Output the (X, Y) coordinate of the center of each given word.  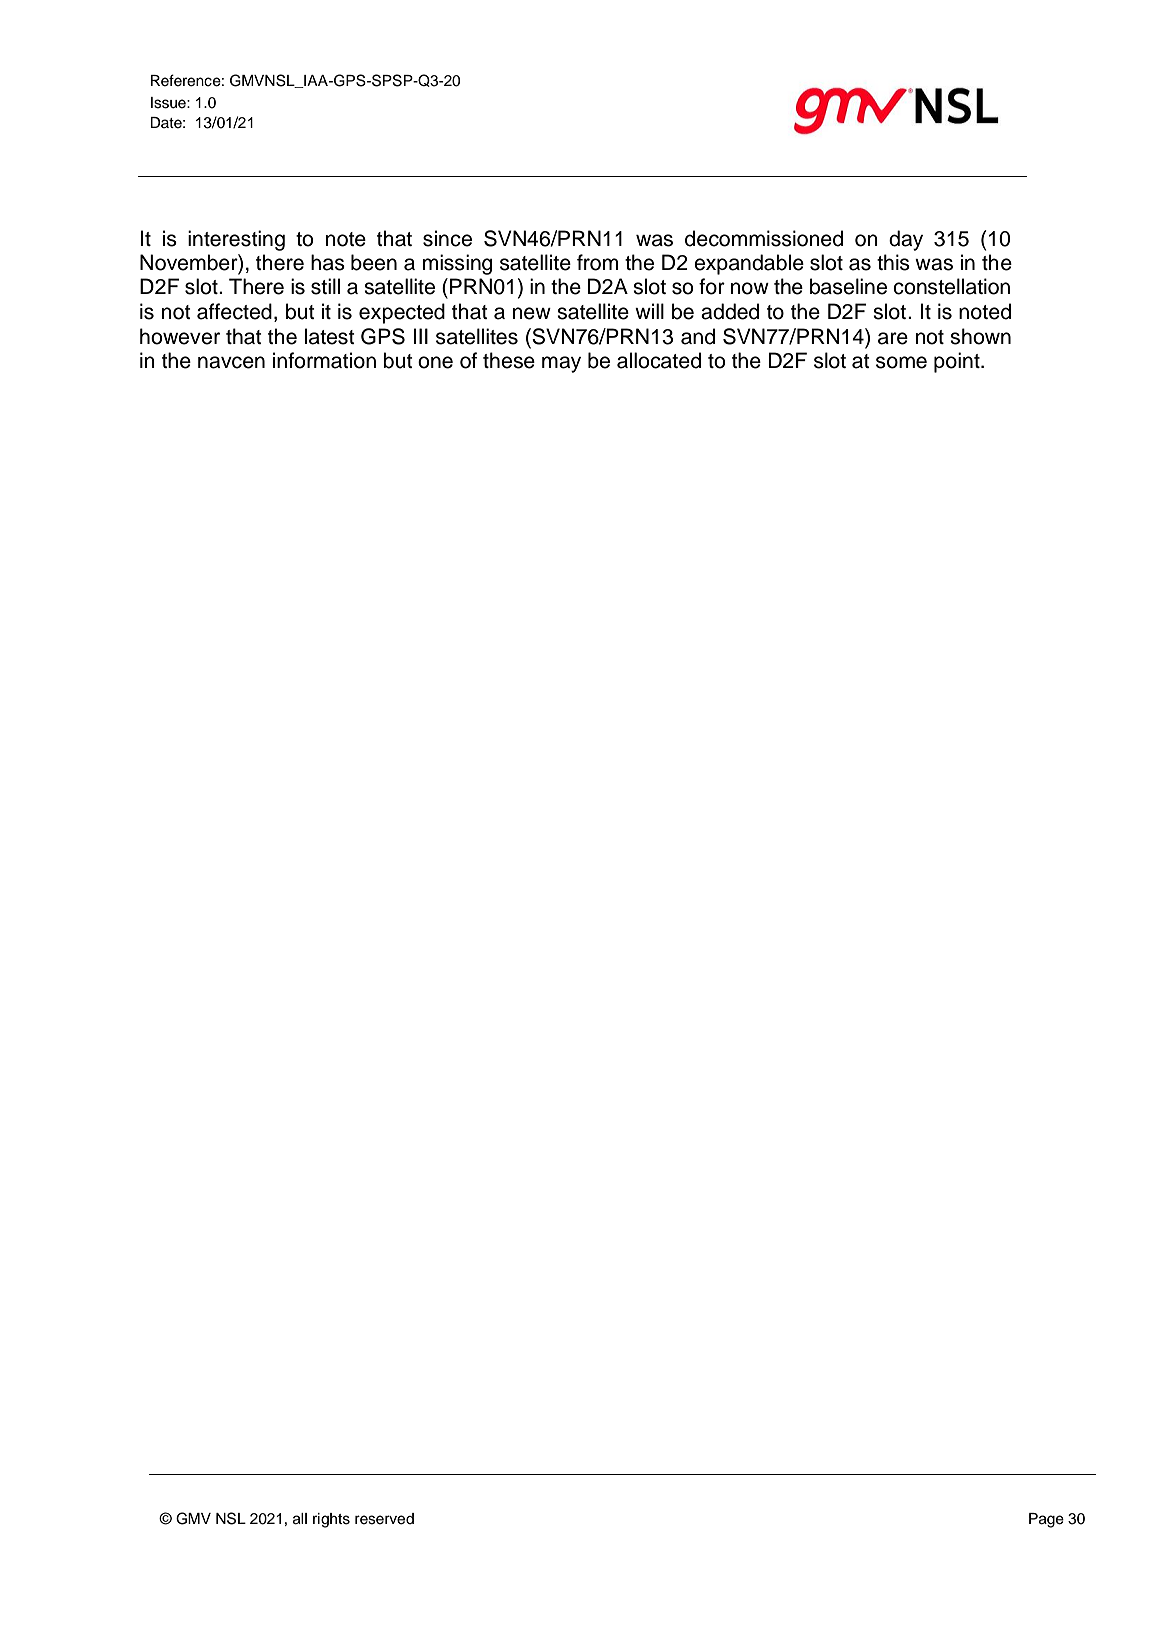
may (561, 364)
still (325, 286)
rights (331, 1520)
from (597, 262)
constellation (951, 286)
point (958, 362)
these (509, 360)
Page (1046, 1520)
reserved (384, 1519)
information (324, 360)
